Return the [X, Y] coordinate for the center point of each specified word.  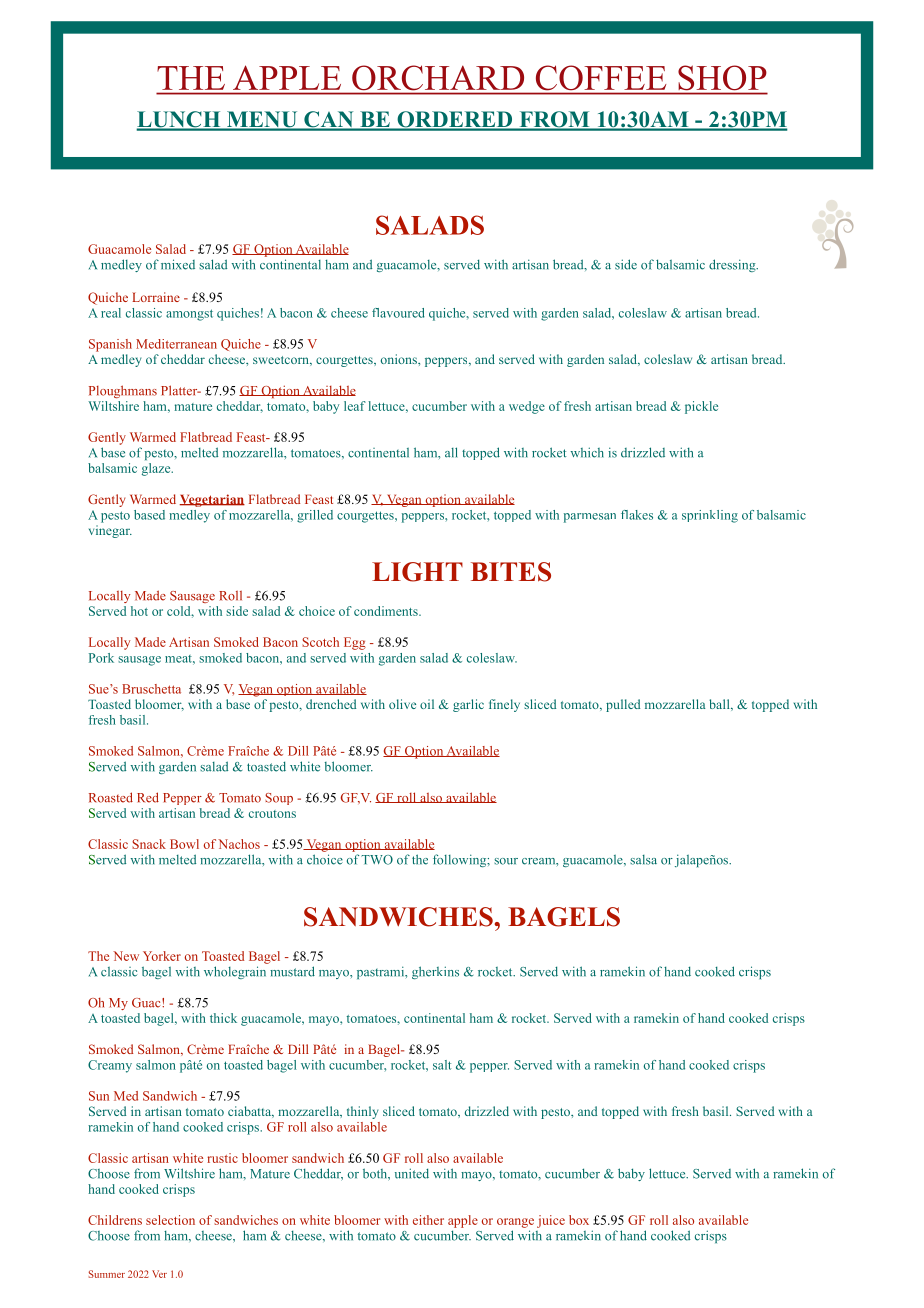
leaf [355, 406]
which [587, 452]
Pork [101, 658]
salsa [643, 860]
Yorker [162, 956]
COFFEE [601, 78]
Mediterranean [176, 344]
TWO [377, 860]
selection [170, 1220]
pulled [623, 705]
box [579, 1220]
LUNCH [179, 120]
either [428, 1220]
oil [427, 704]
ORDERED [455, 120]
